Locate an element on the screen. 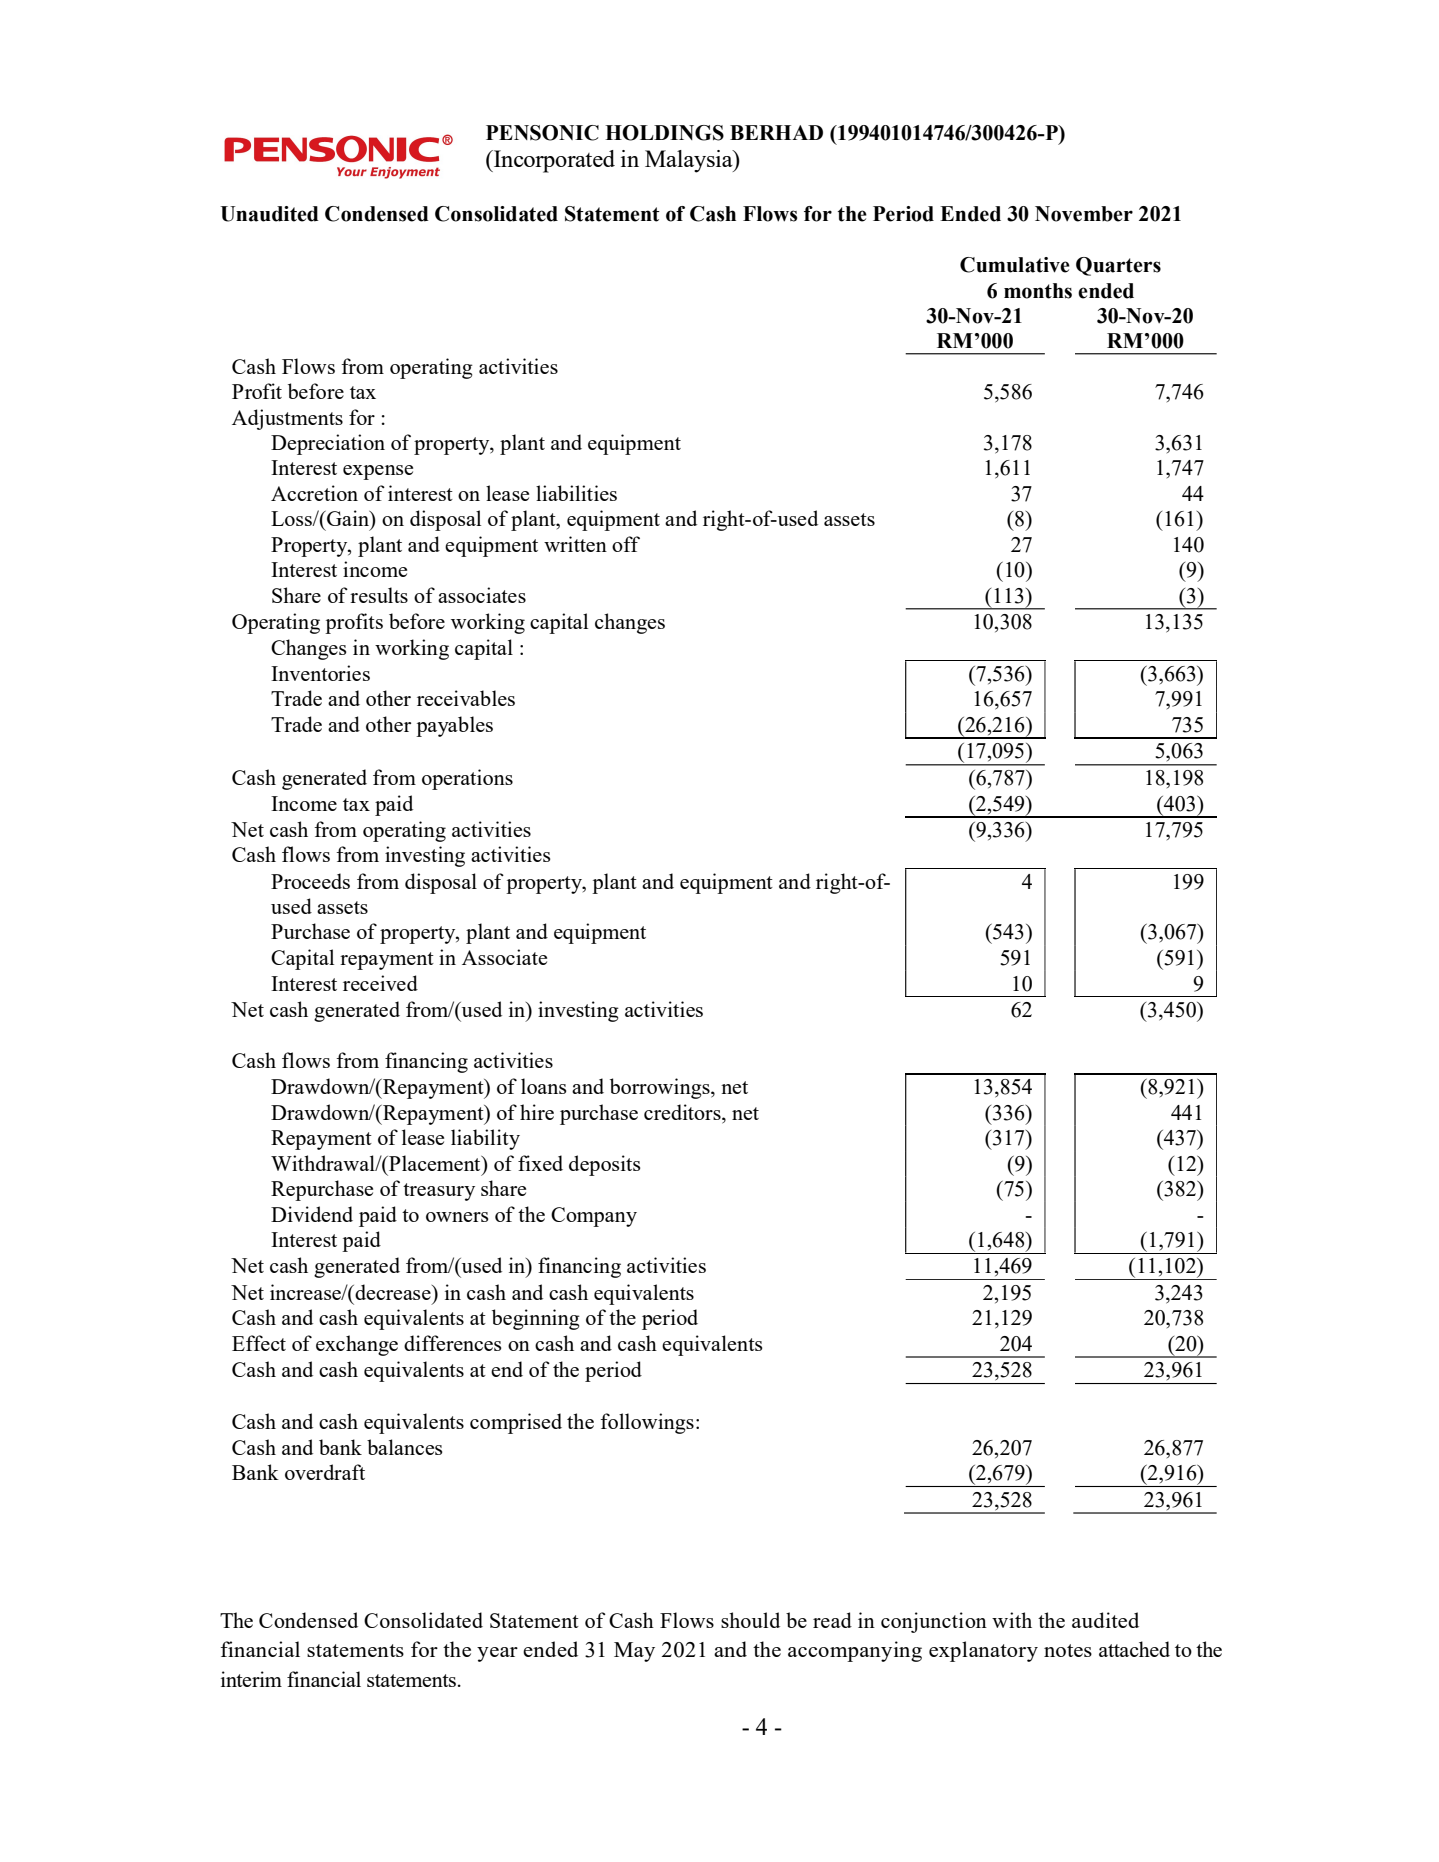  should is located at coordinates (750, 1620).
